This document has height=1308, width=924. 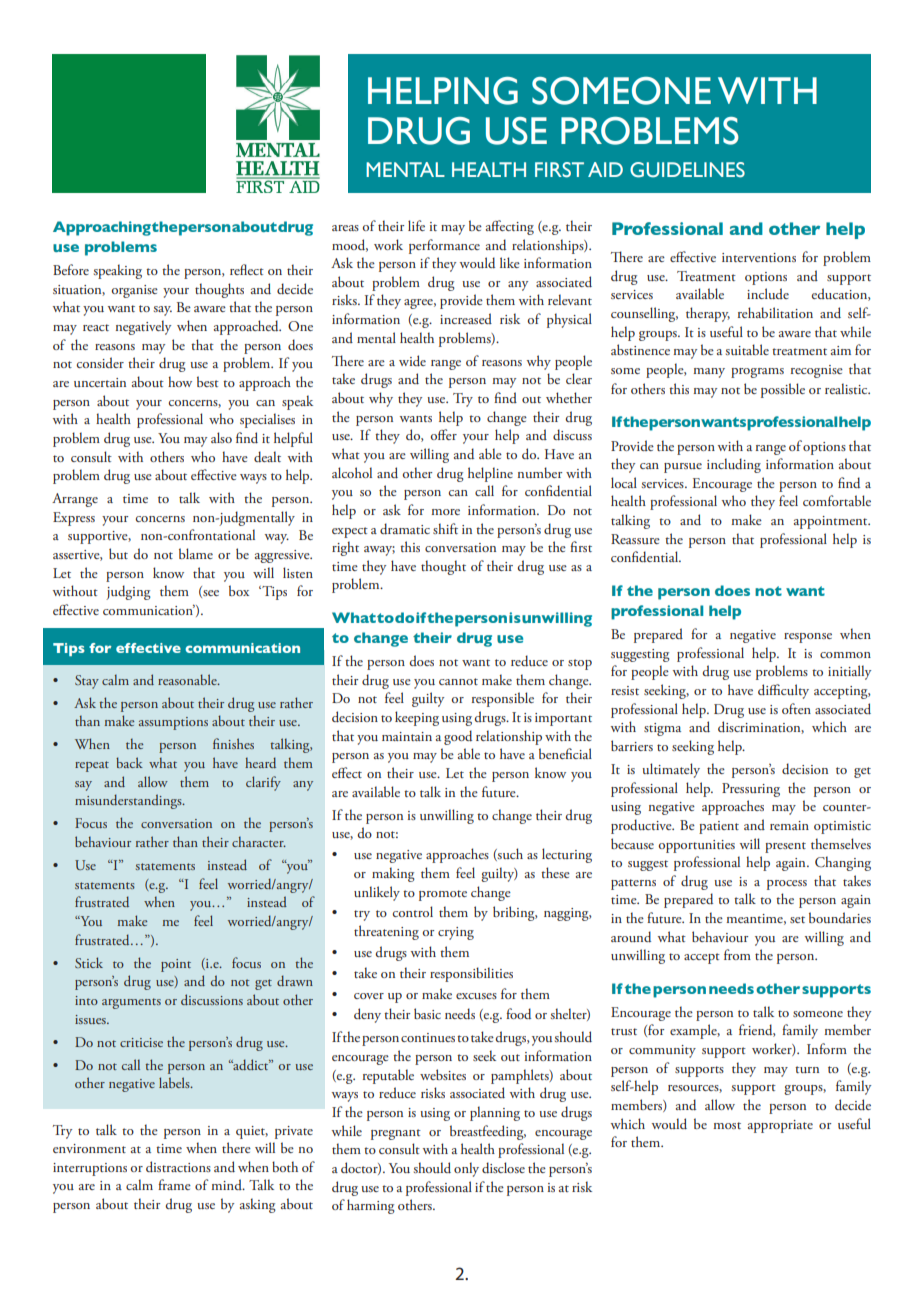 What do you see at coordinates (416, 225) in the document?
I see `life` at bounding box center [416, 225].
